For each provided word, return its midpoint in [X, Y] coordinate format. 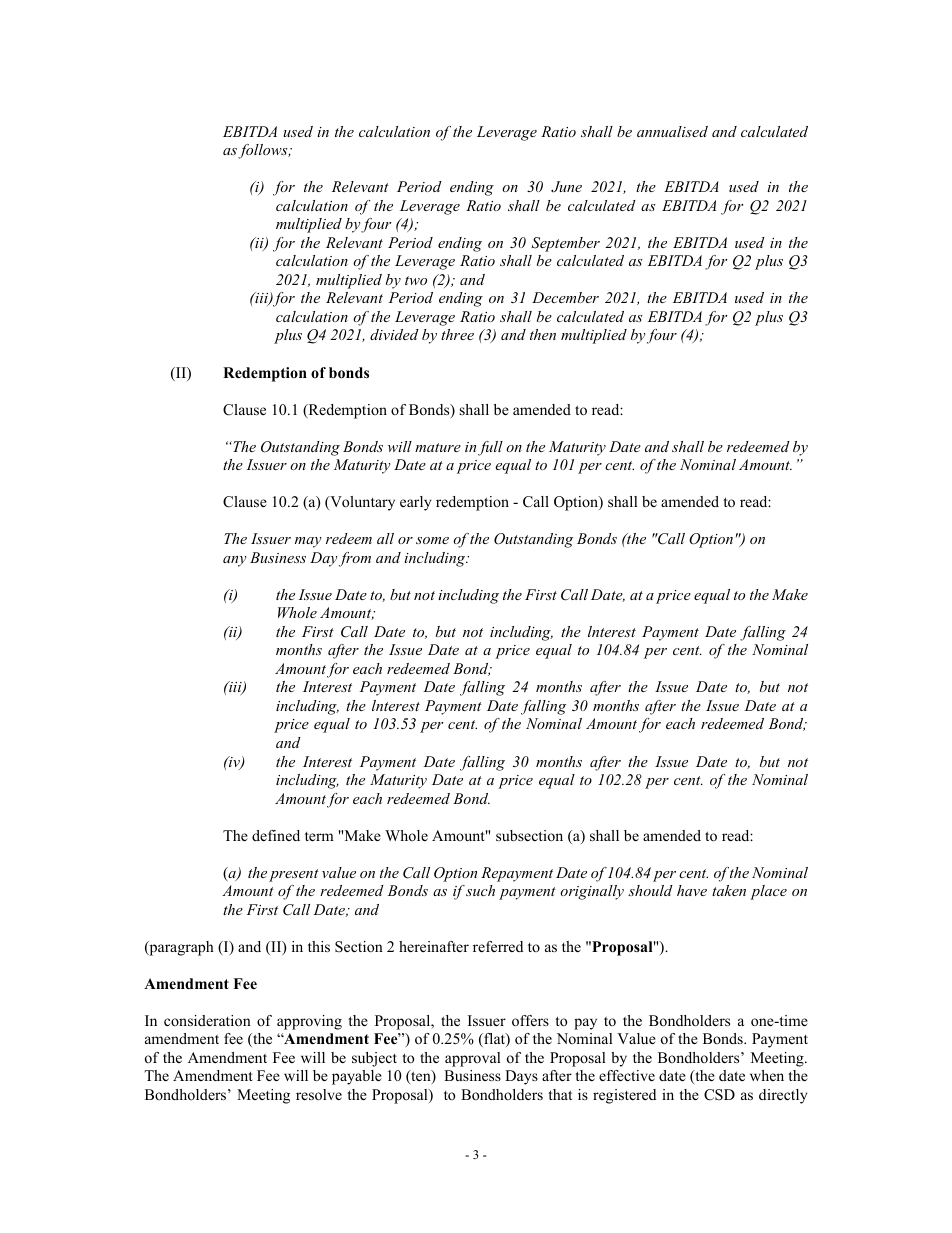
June [566, 187]
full [490, 448]
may [308, 542]
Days [521, 1077]
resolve [319, 1094]
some [432, 540]
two [416, 280]
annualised [672, 131]
